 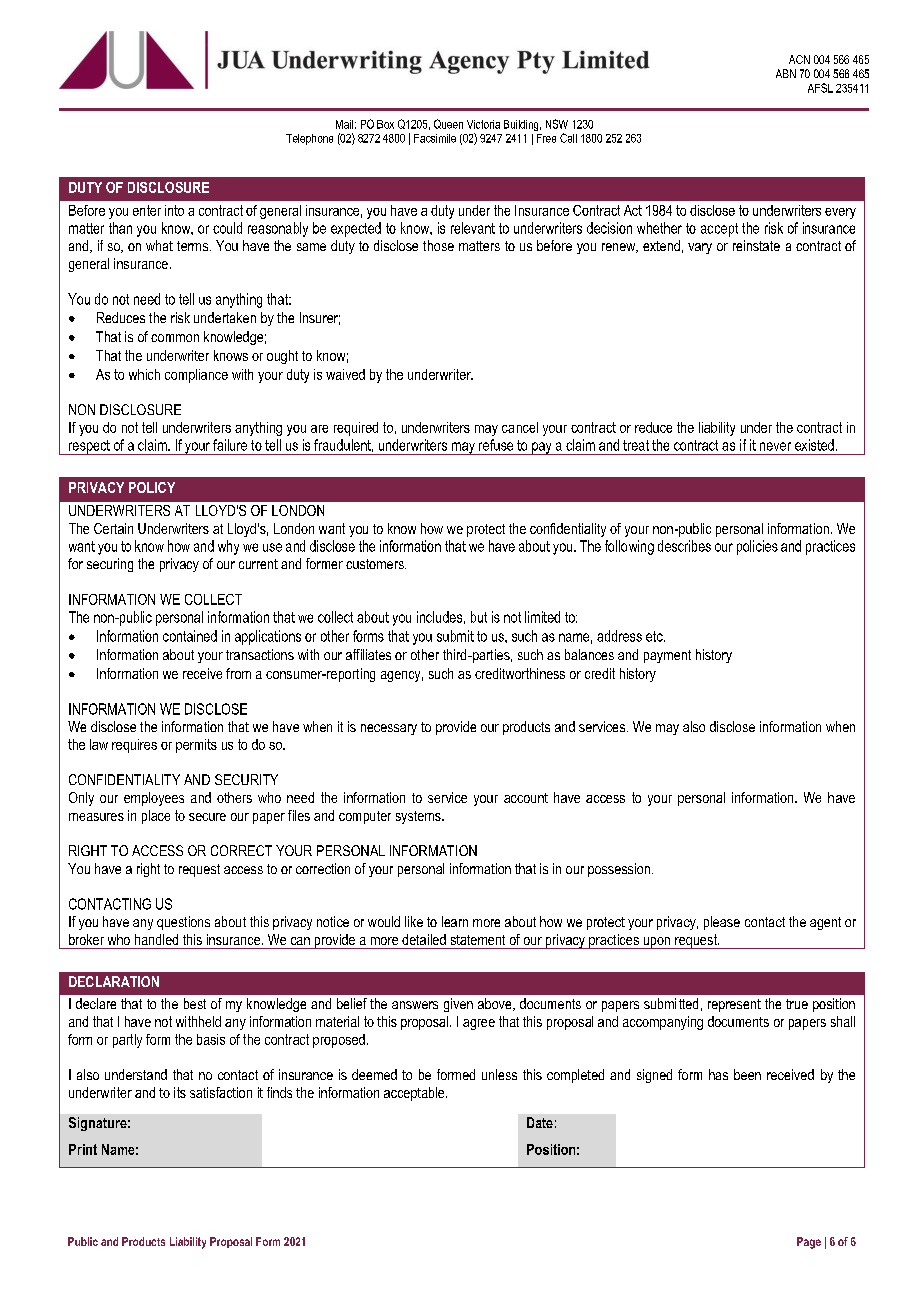 I want to click on Print, so click(x=83, y=1149).
